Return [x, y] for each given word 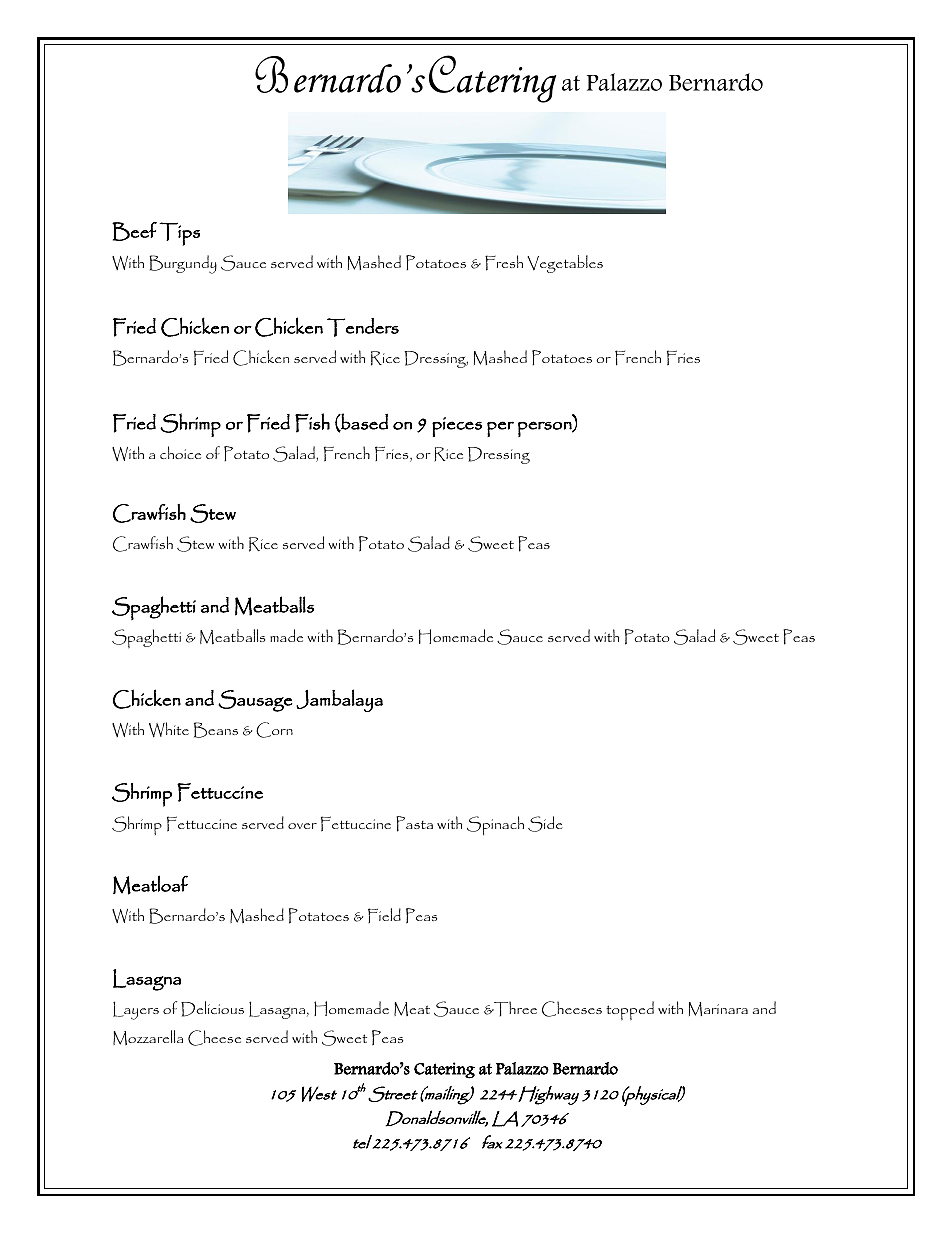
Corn [274, 730]
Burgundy [183, 264]
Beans [216, 730]
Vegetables [565, 264]
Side [545, 824]
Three [514, 1009]
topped [630, 1010]
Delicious [212, 1009]
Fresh [504, 263]
